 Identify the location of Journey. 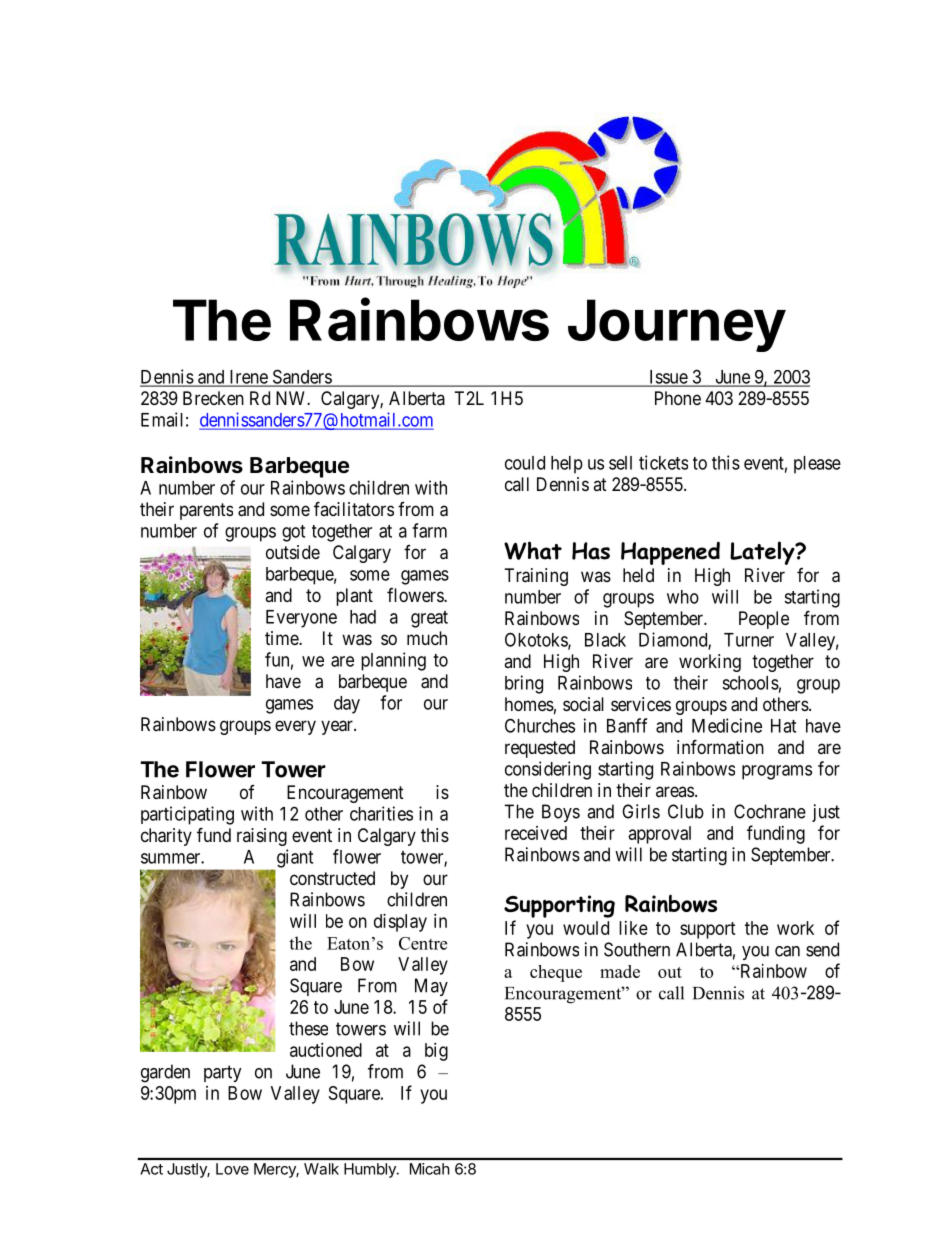
(677, 325).
